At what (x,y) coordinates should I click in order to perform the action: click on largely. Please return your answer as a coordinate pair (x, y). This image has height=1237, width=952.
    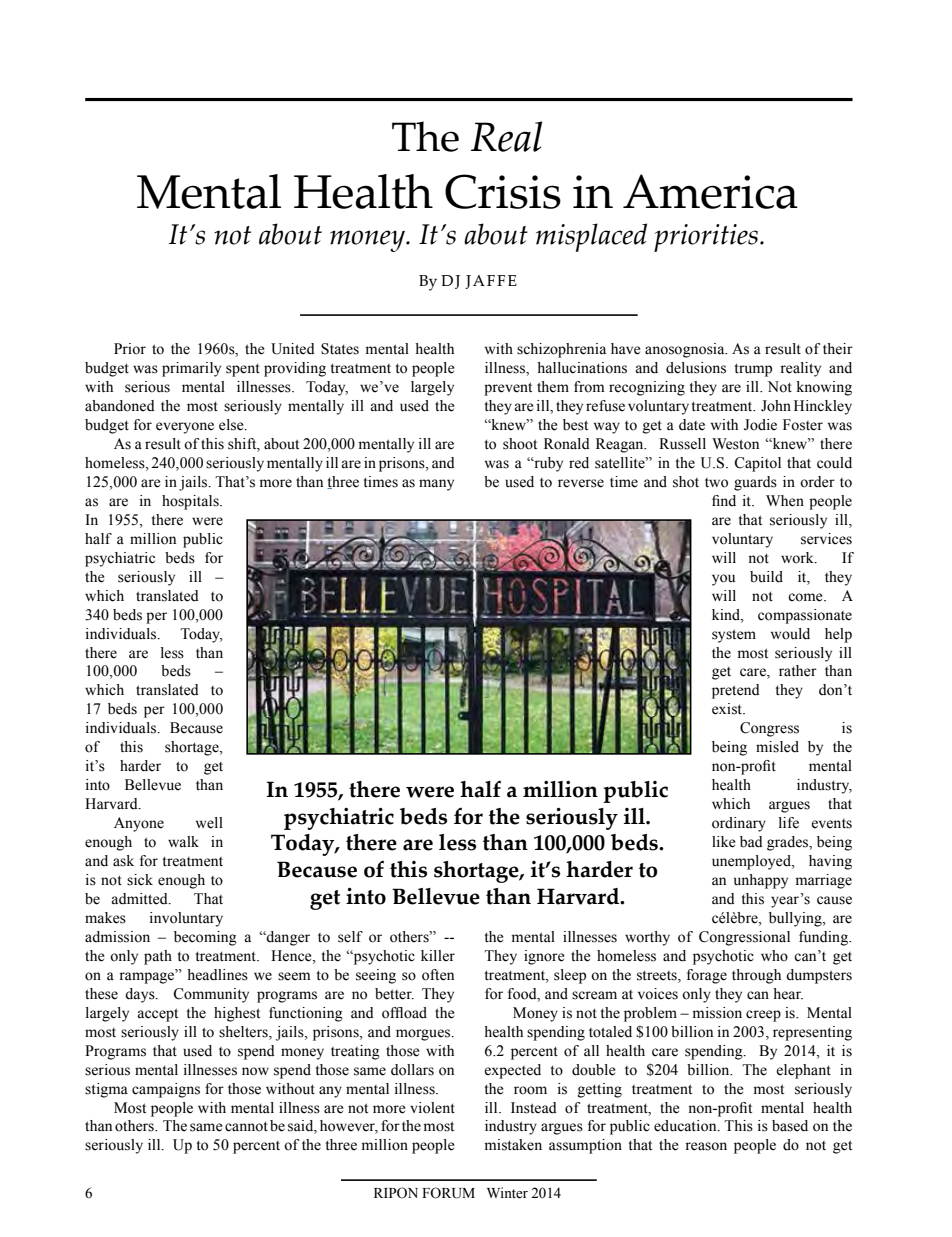
    Looking at the image, I should click on (432, 388).
